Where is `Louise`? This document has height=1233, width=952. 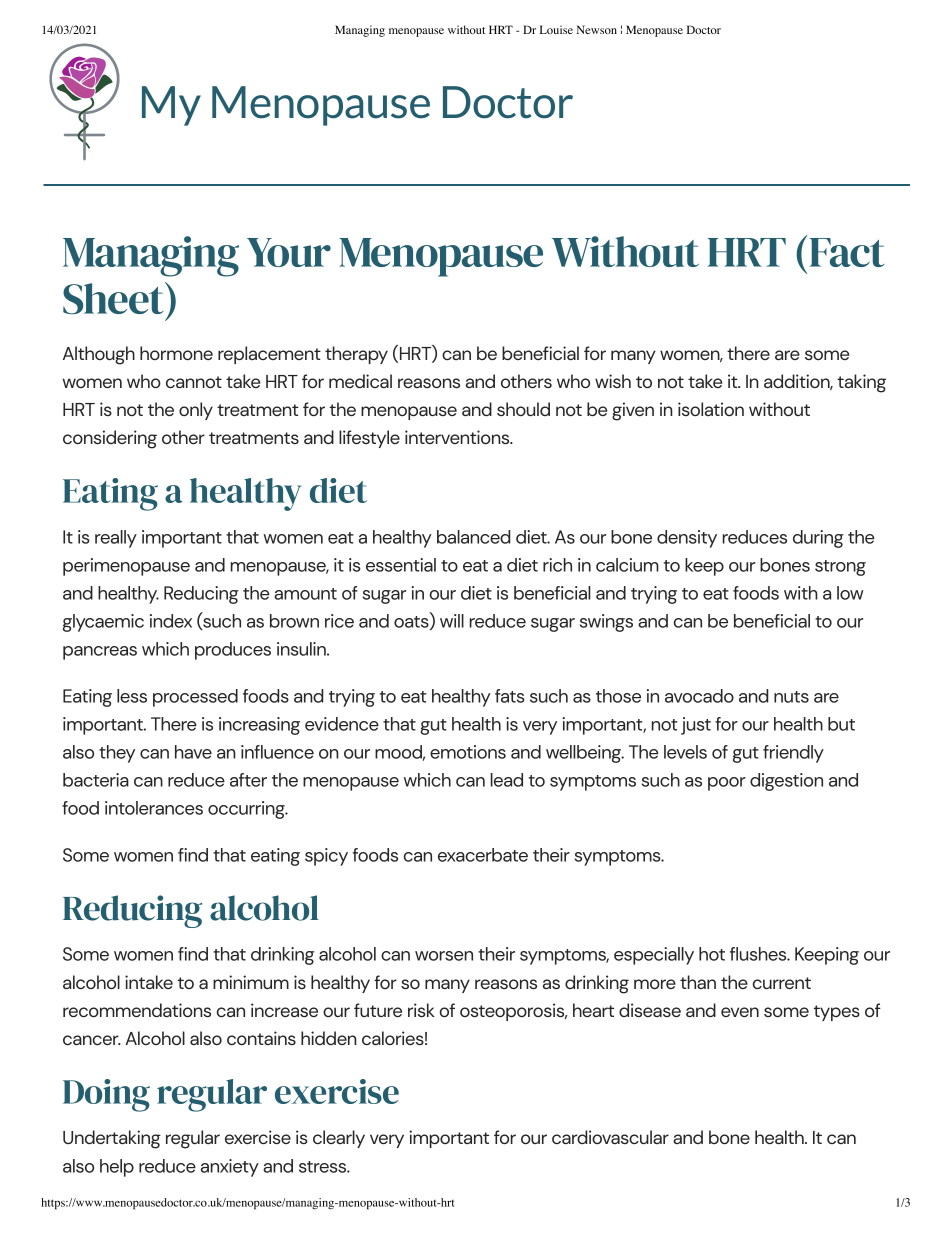 Louise is located at coordinates (556, 29).
